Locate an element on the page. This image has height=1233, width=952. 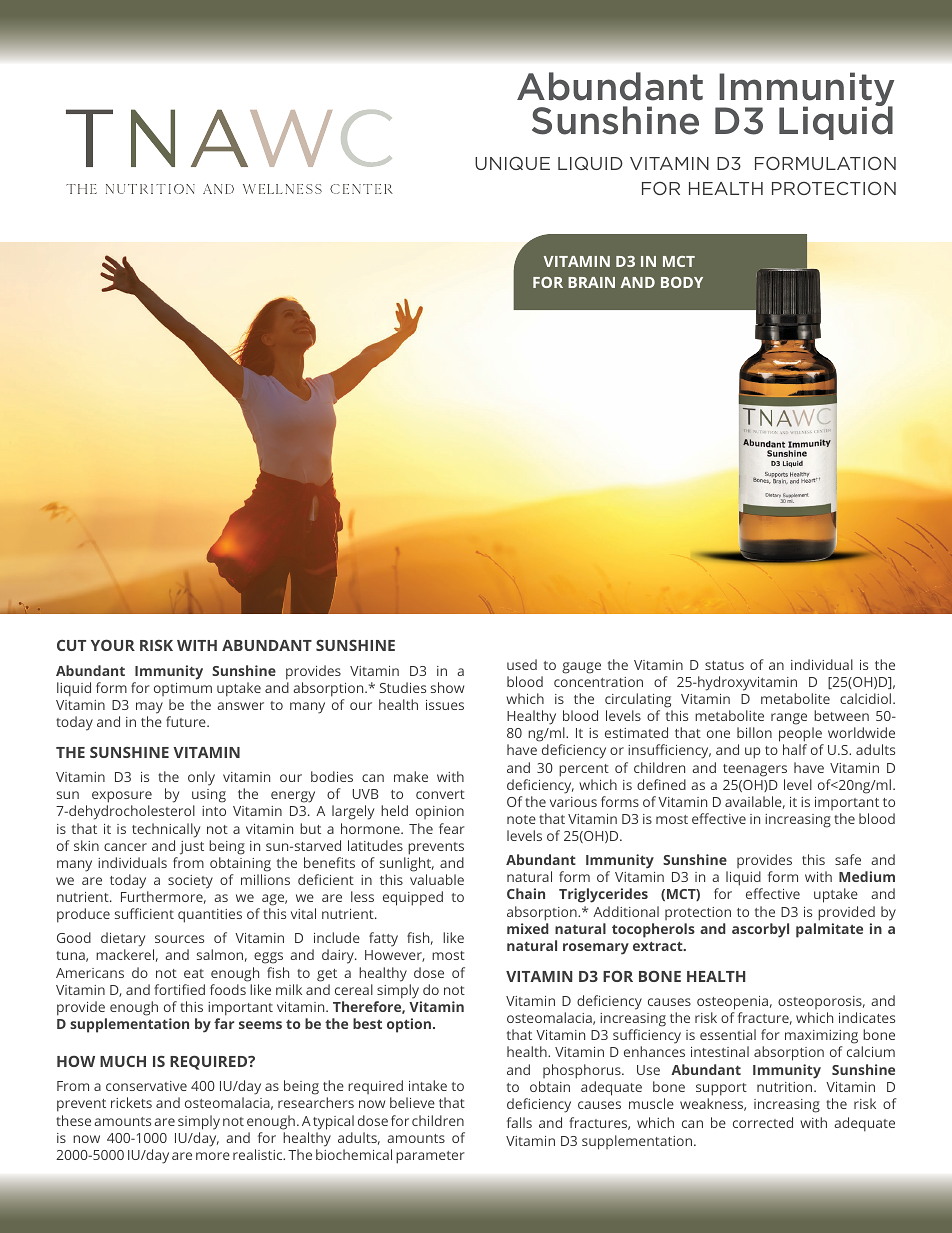
status is located at coordinates (724, 665).
